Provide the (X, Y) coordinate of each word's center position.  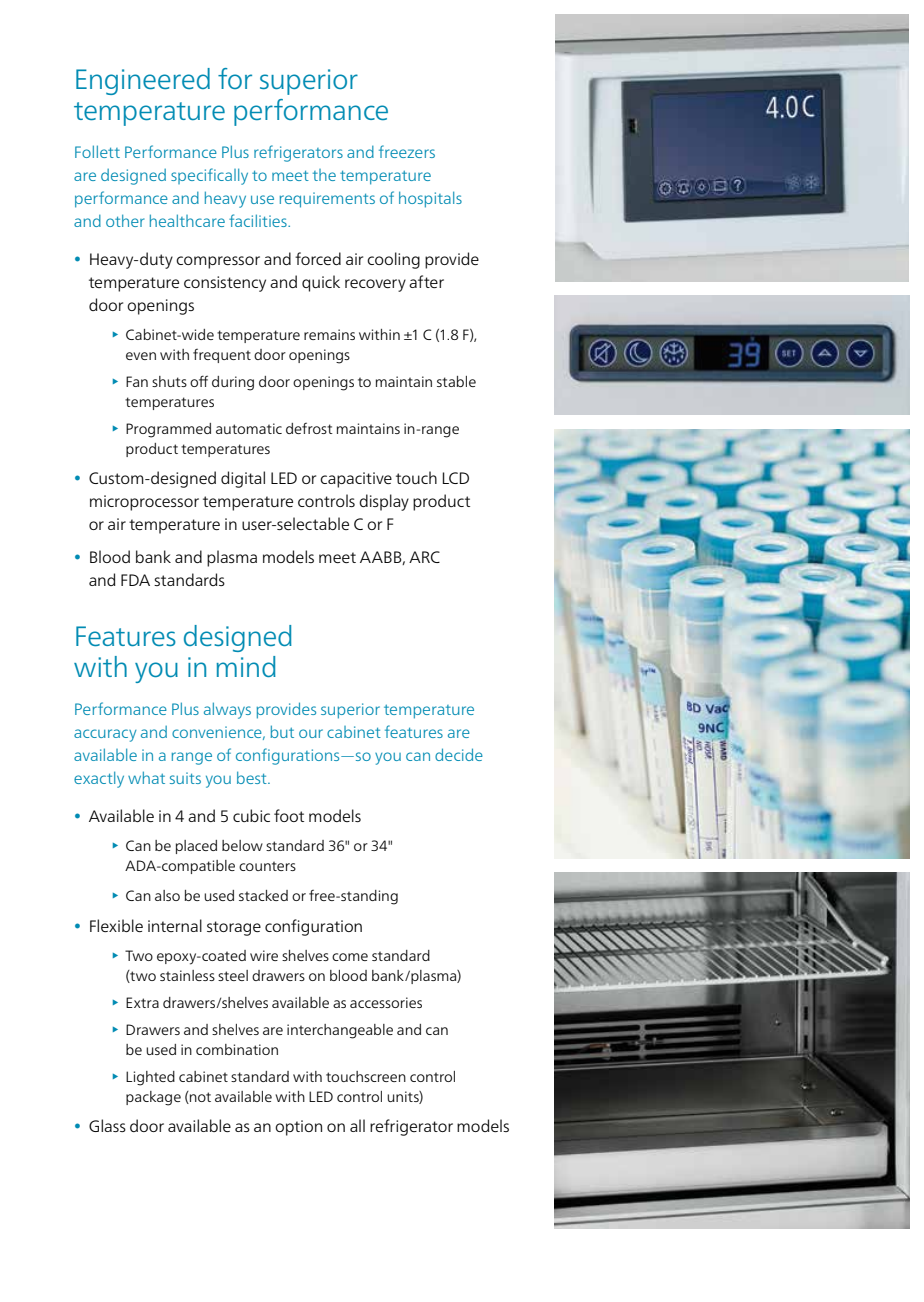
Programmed (168, 430)
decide (459, 754)
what (146, 777)
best (253, 777)
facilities (259, 220)
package (153, 1098)
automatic (249, 428)
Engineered (143, 81)
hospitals (430, 199)
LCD (456, 478)
